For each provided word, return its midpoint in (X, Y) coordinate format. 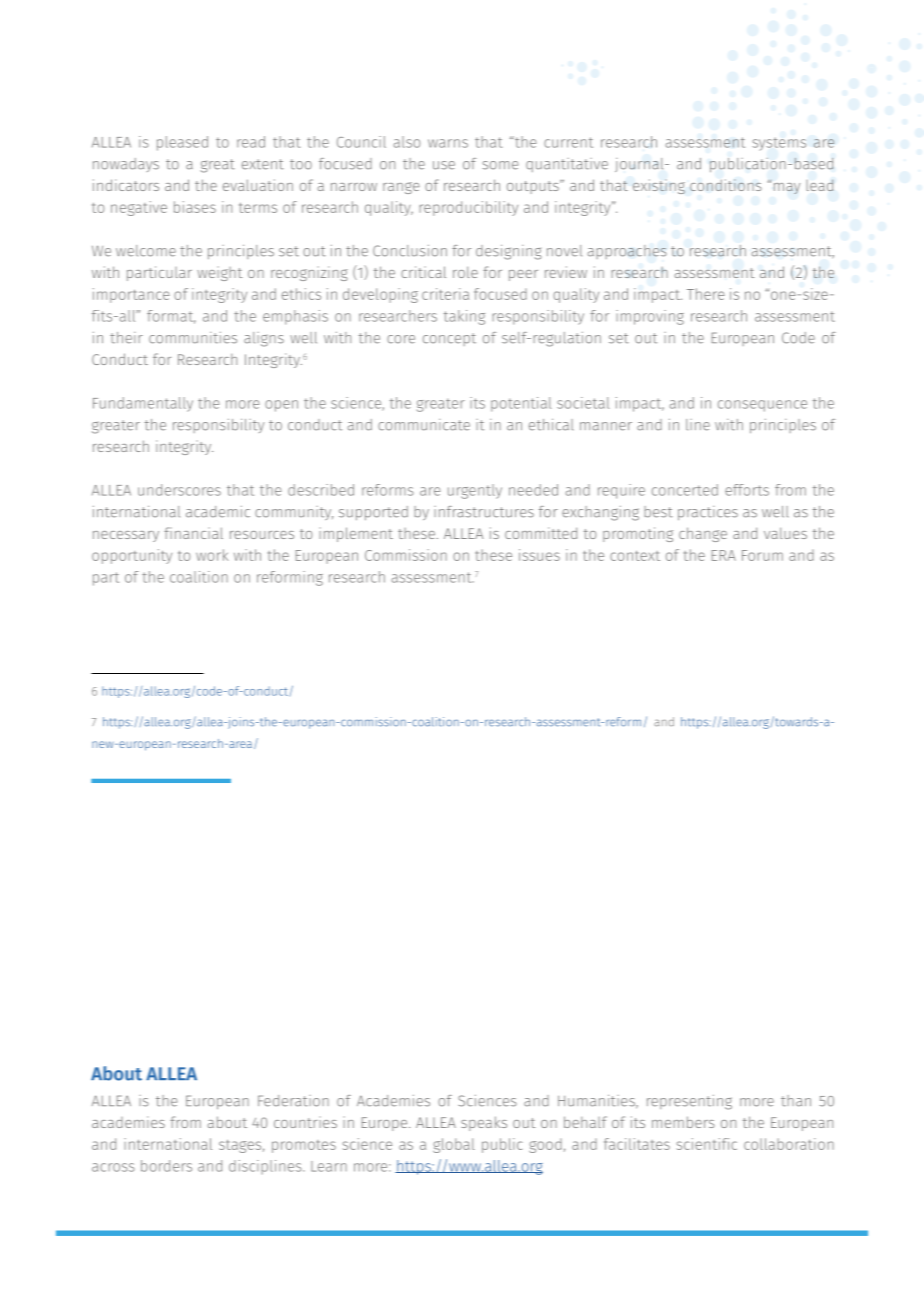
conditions (726, 185)
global (454, 1145)
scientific (707, 1144)
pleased (182, 143)
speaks (484, 1123)
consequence (762, 406)
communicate (424, 425)
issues (539, 555)
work (212, 555)
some (501, 165)
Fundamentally (143, 404)
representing (689, 1102)
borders (166, 1166)
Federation (293, 1101)
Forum (762, 555)
